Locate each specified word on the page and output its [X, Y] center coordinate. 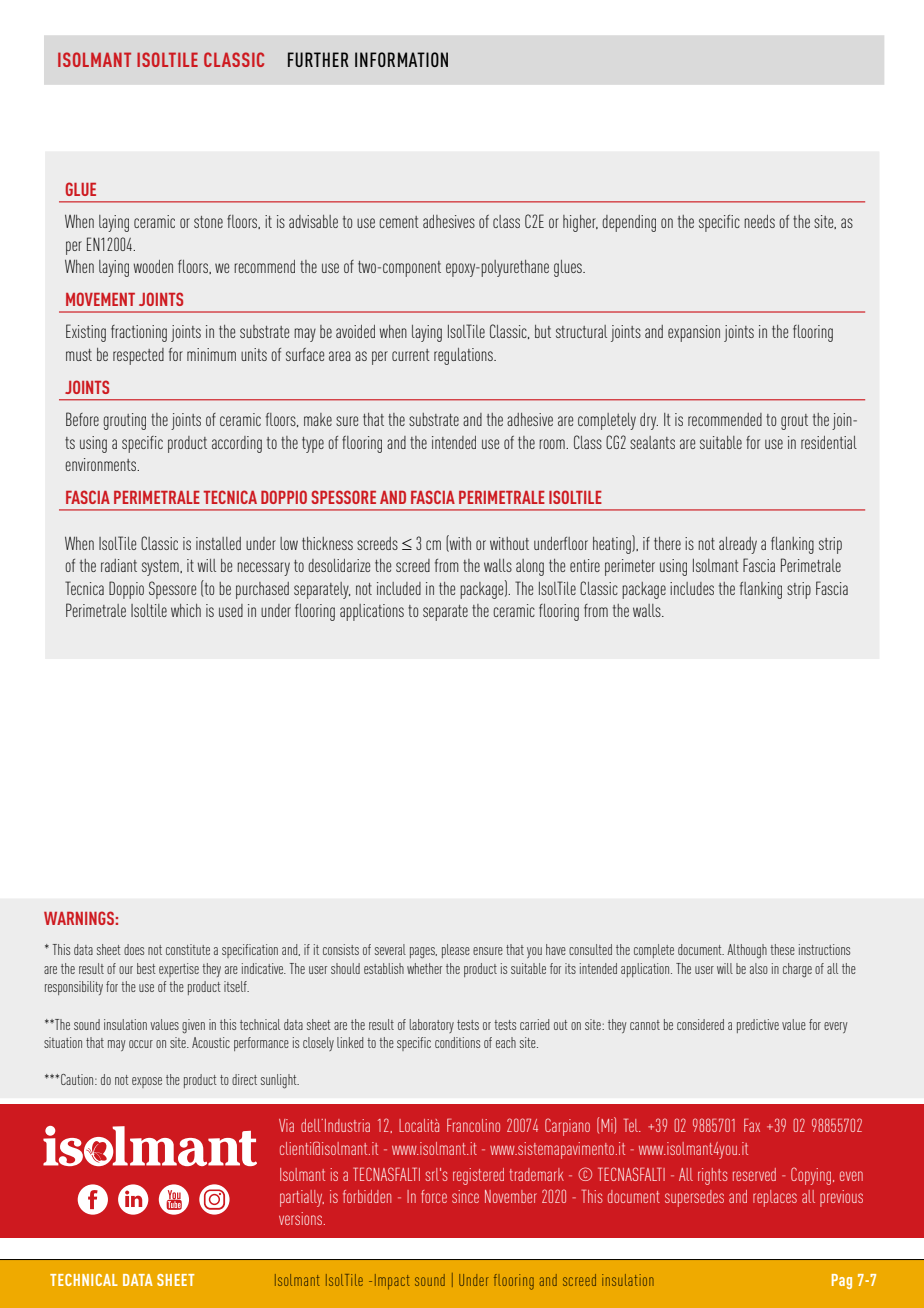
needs [759, 221]
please [456, 951]
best [146, 968]
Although [747, 951]
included [399, 588]
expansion [694, 333]
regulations [464, 356]
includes [692, 588]
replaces [775, 1198]
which [186, 610]
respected [138, 356]
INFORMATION [401, 59]
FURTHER [318, 59]
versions [302, 1218]
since [465, 1196]
